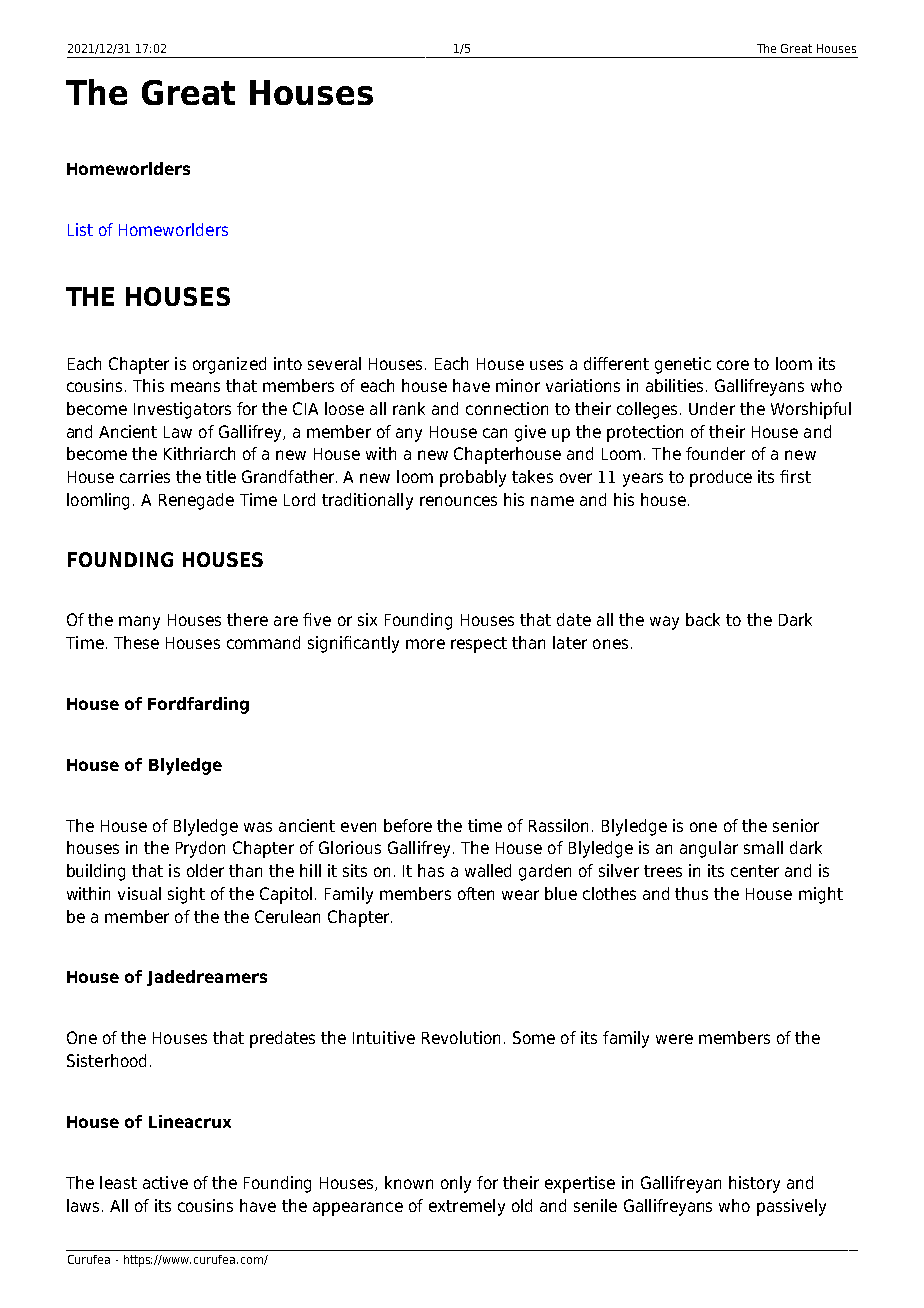 The image size is (924, 1308). Describe the element at coordinates (458, 501) in the screenshot. I see `renounces` at that location.
